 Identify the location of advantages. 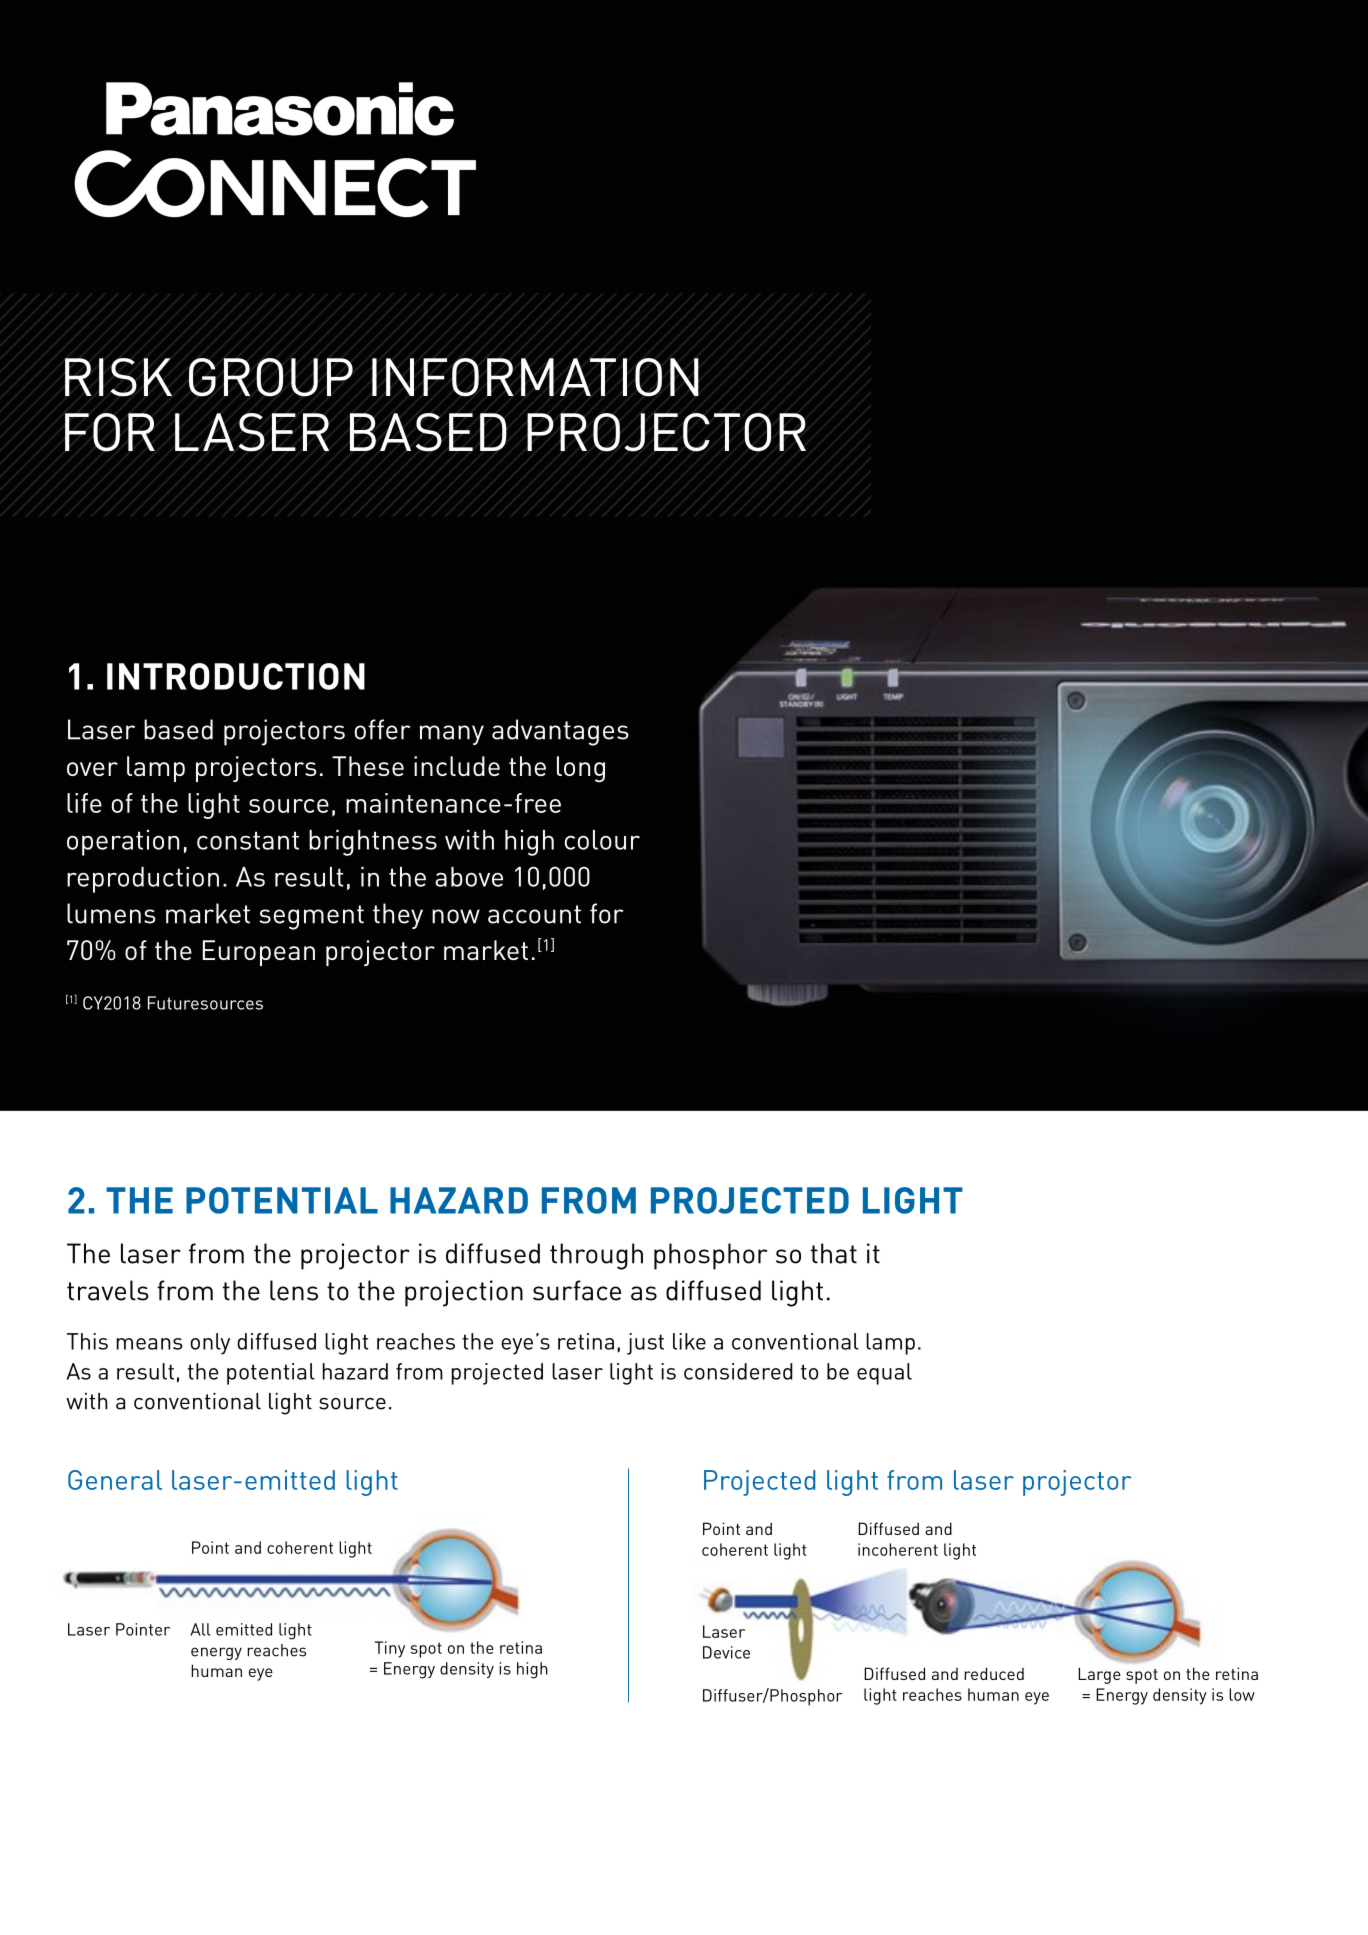
(560, 732).
